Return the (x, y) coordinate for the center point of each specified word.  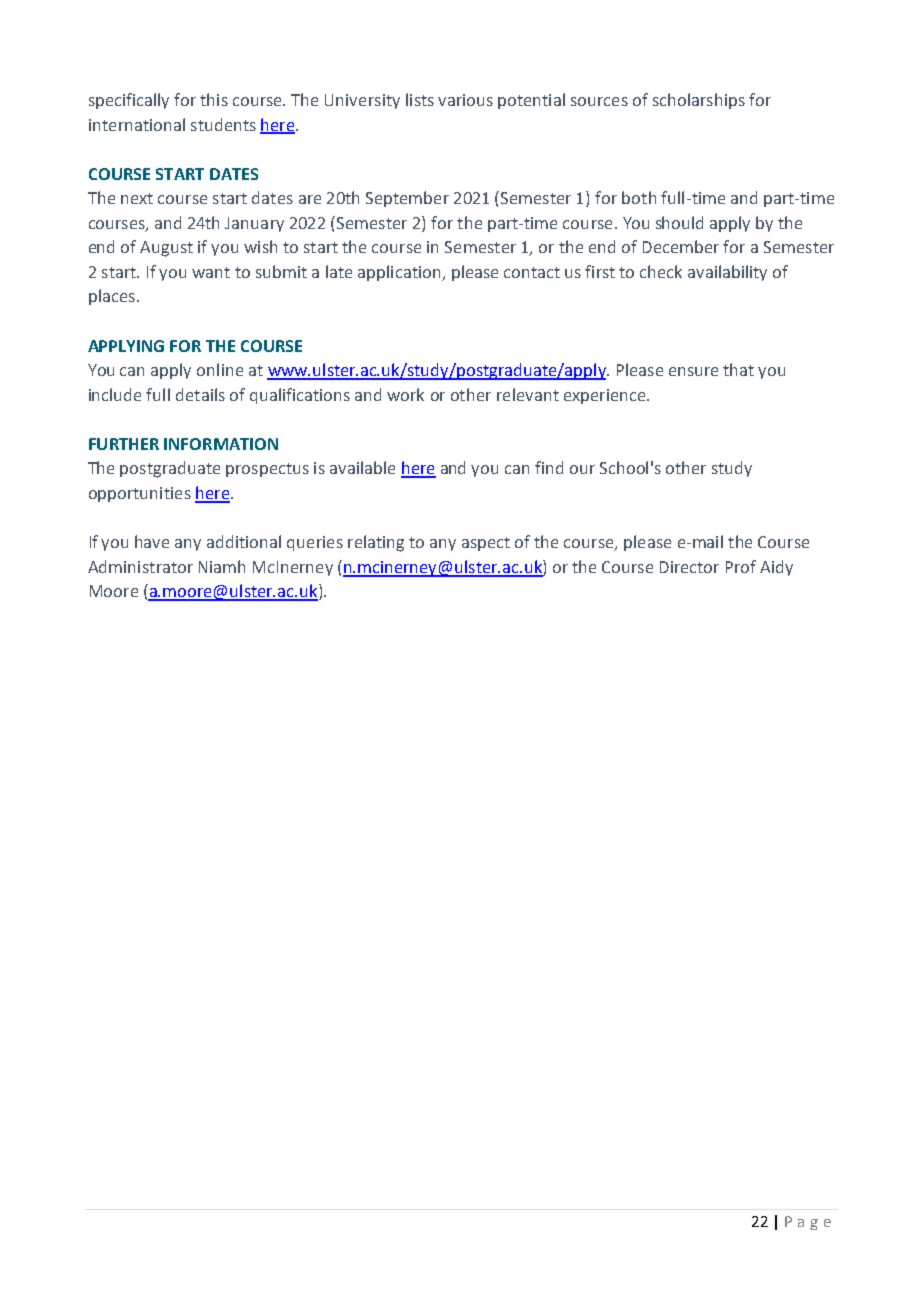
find (549, 467)
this (214, 99)
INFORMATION (221, 444)
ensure (693, 371)
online (220, 369)
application (400, 273)
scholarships (699, 101)
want (211, 272)
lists (420, 99)
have (152, 541)
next (137, 198)
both (639, 197)
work (405, 394)
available (362, 467)
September (407, 199)
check (661, 271)
